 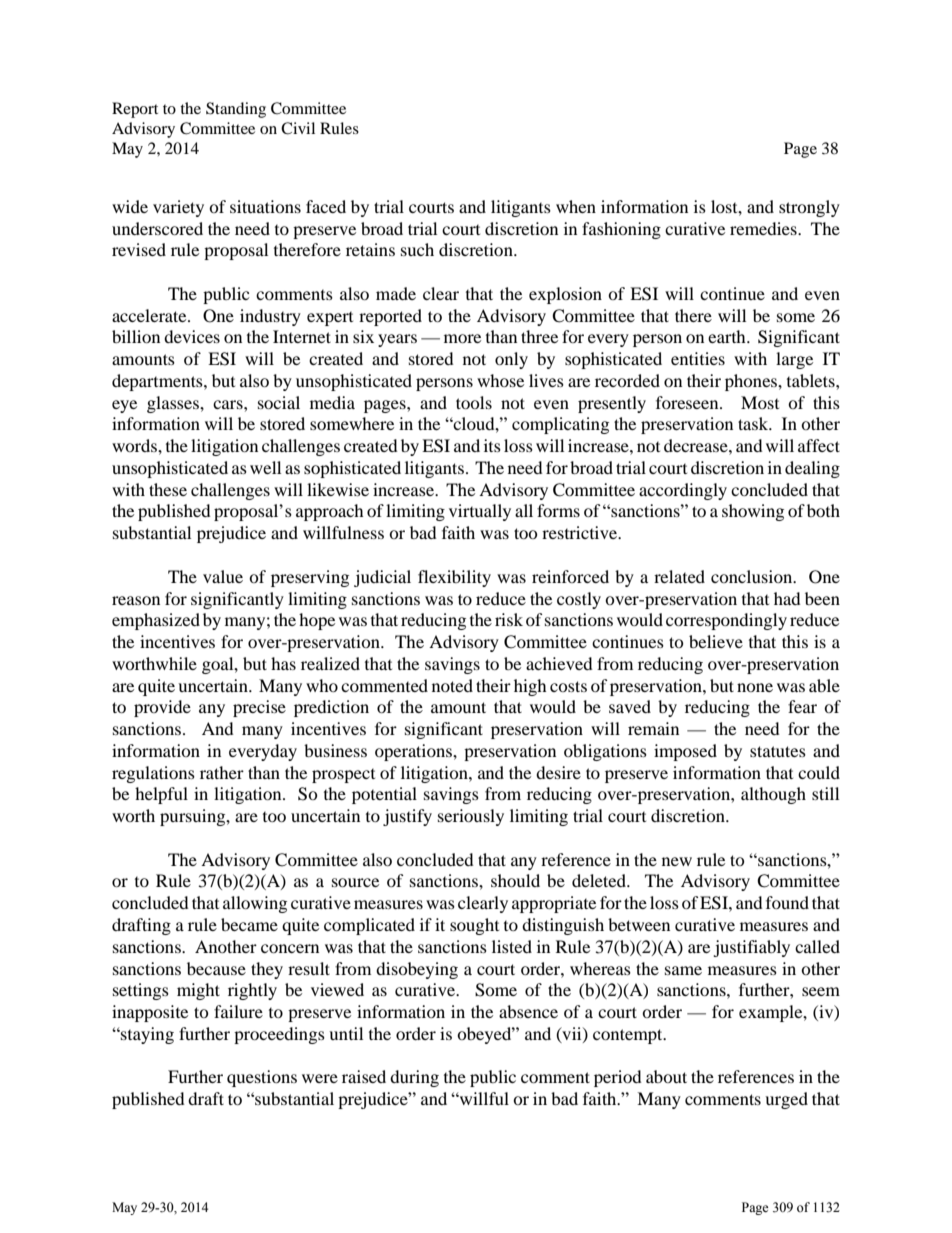 What do you see at coordinates (223, 576) in the page?
I see `value` at bounding box center [223, 576].
